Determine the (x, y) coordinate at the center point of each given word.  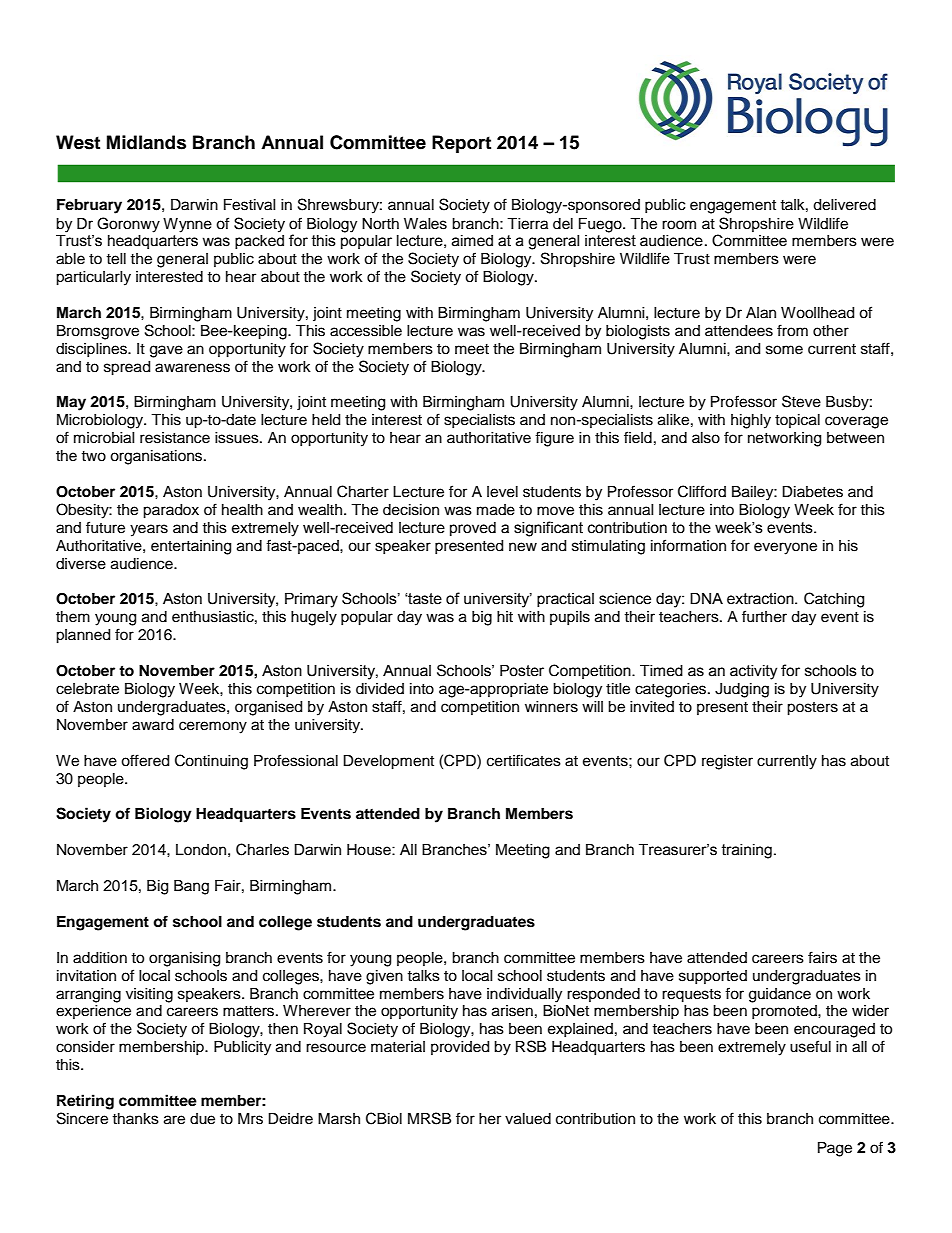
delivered (844, 205)
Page (835, 1149)
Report (461, 144)
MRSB (429, 1118)
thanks (135, 1119)
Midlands (146, 142)
